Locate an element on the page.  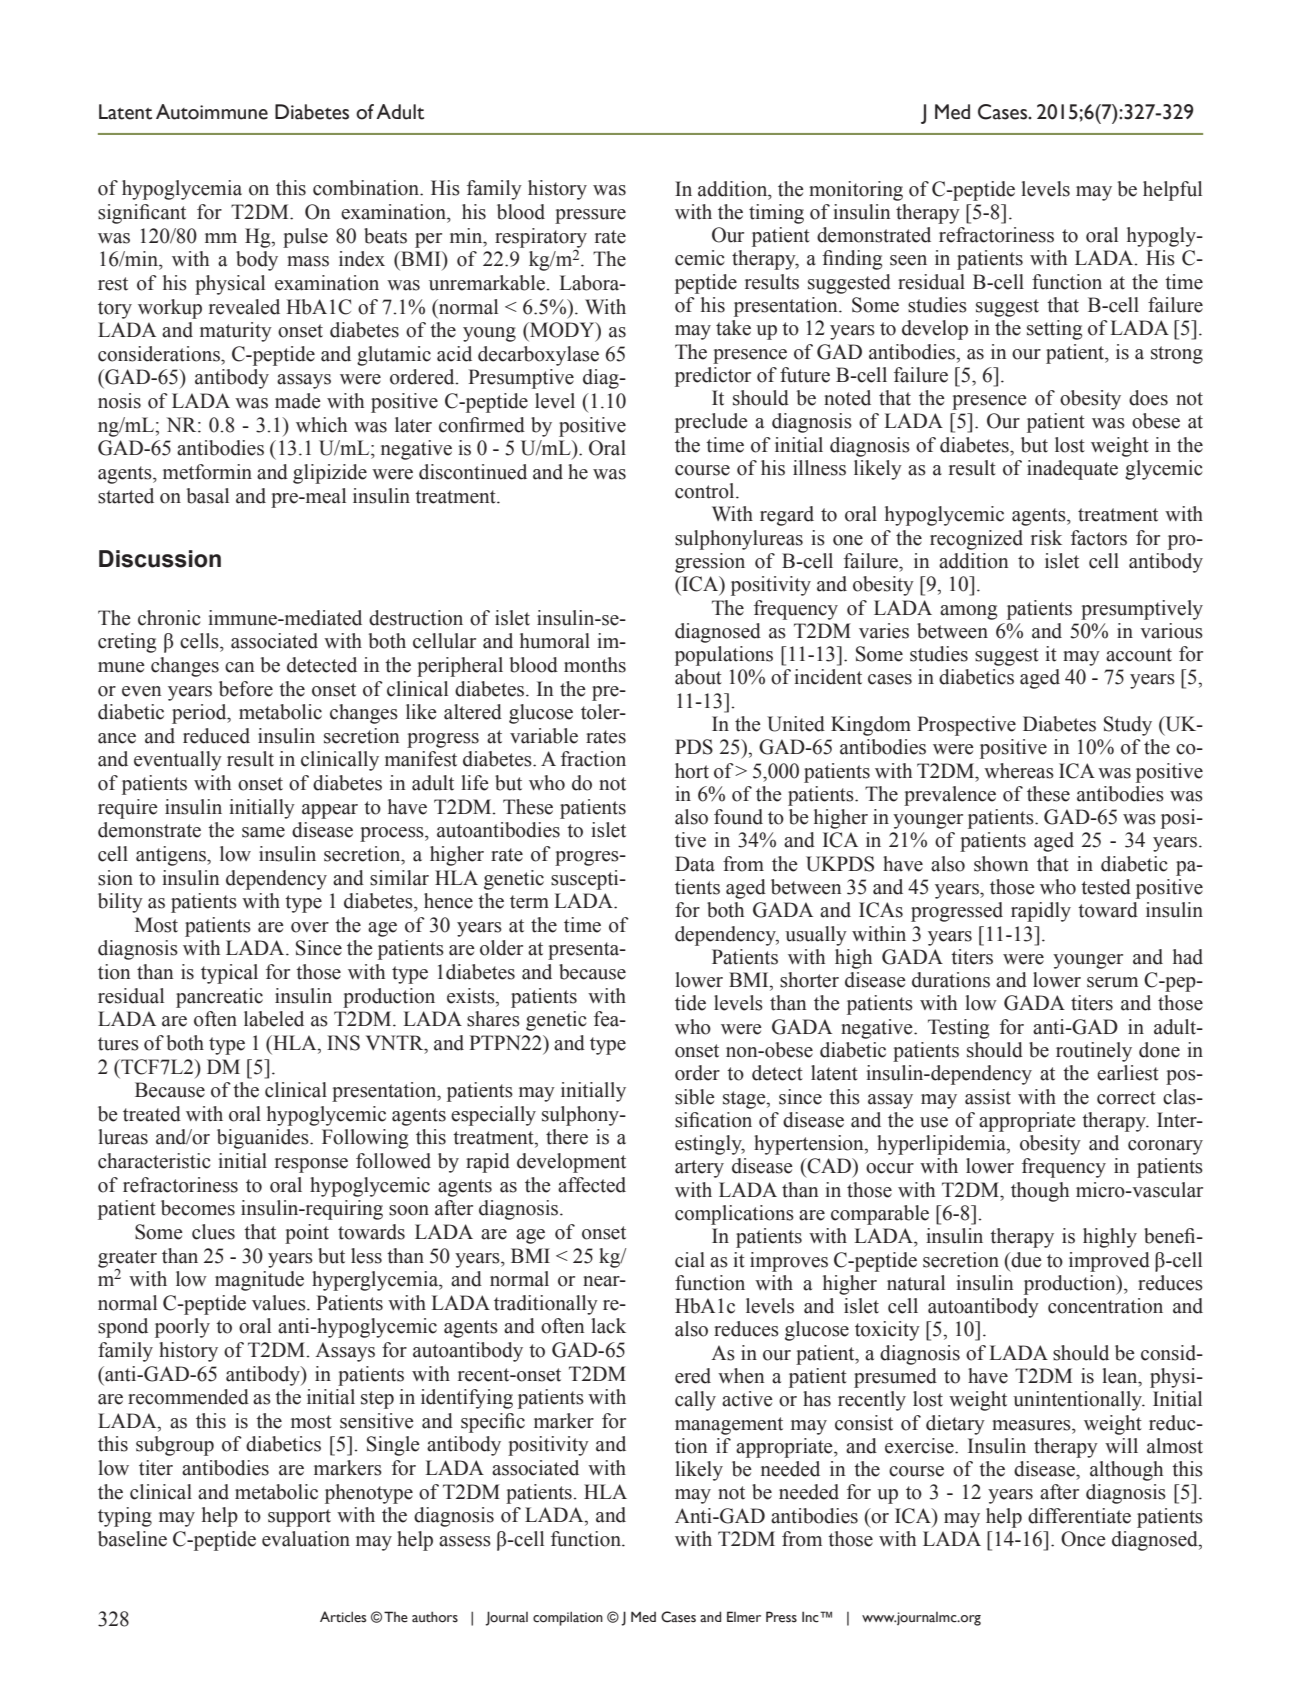
pulse is located at coordinates (305, 238).
